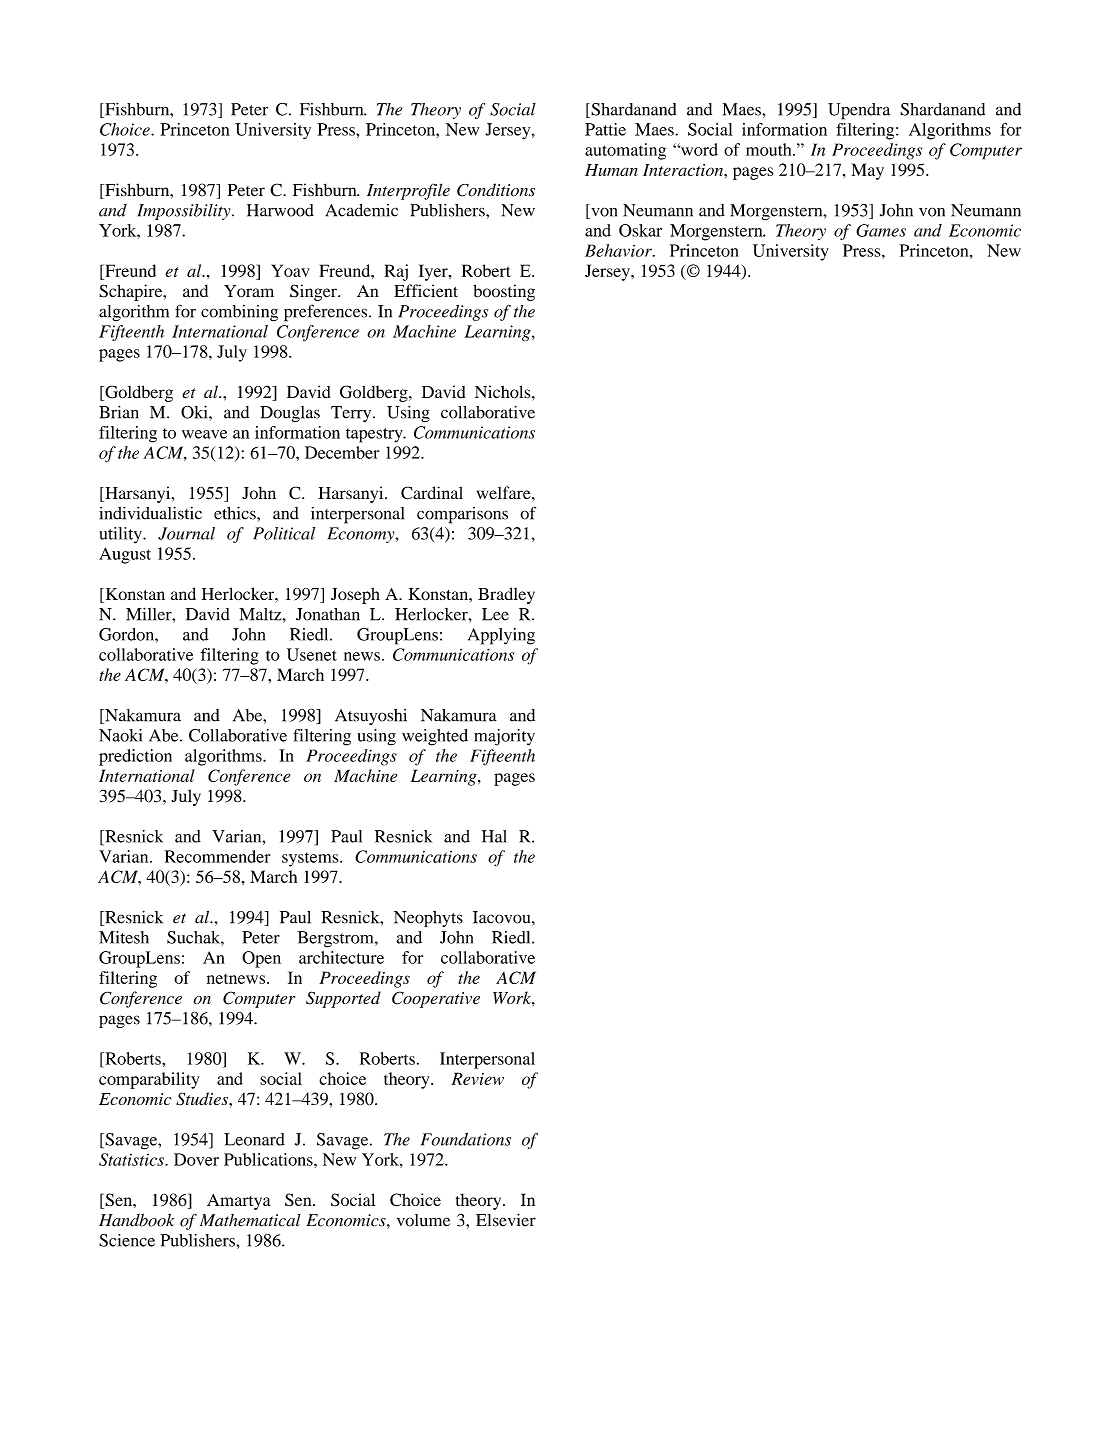 The image size is (1120, 1449). Describe the element at coordinates (494, 836) in the screenshot. I see `Hal` at that location.
